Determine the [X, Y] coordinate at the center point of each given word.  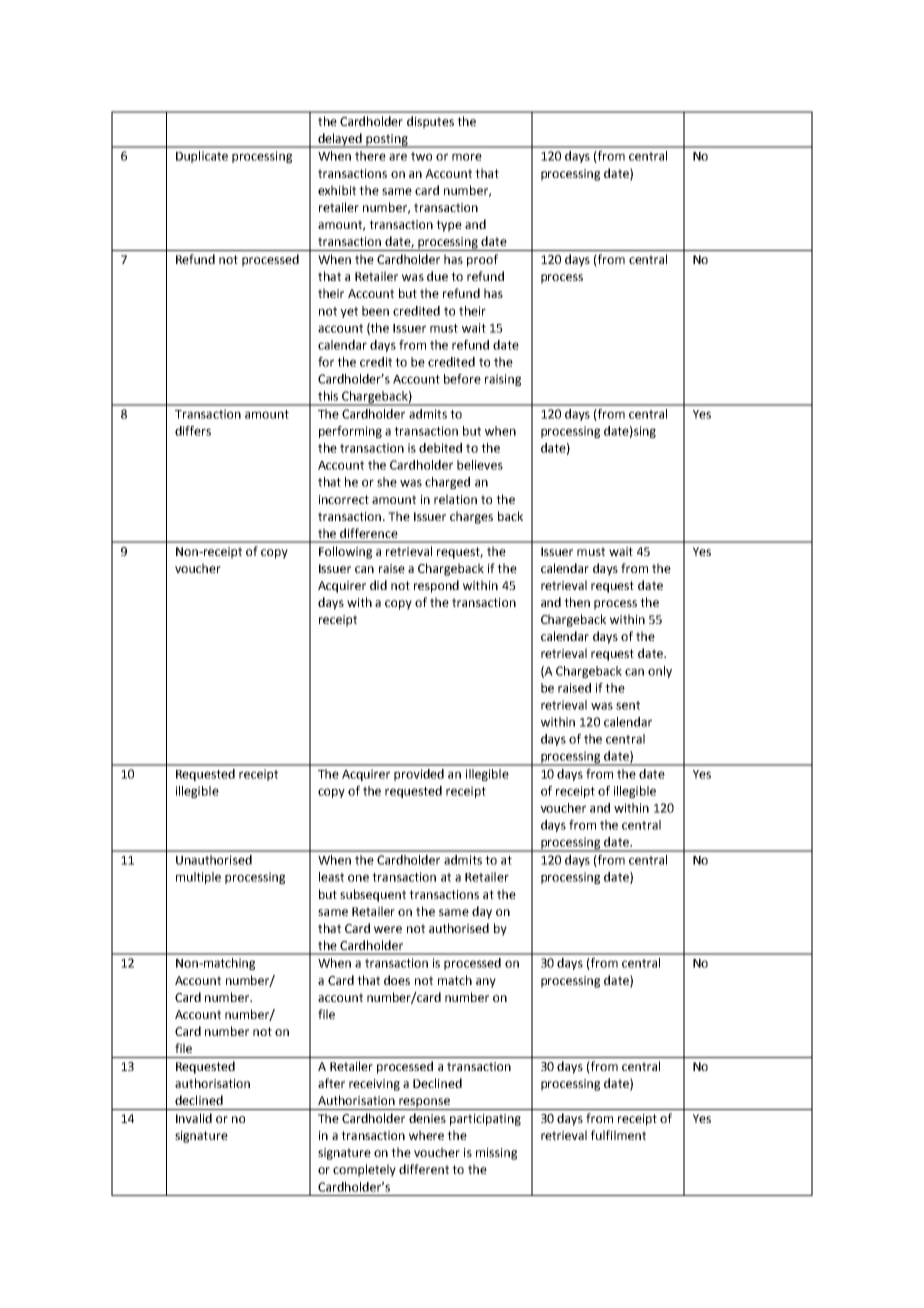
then [577, 602]
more [467, 157]
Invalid [194, 1118]
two [421, 156]
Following [345, 552]
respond [436, 586]
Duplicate [202, 157]
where [426, 1135]
